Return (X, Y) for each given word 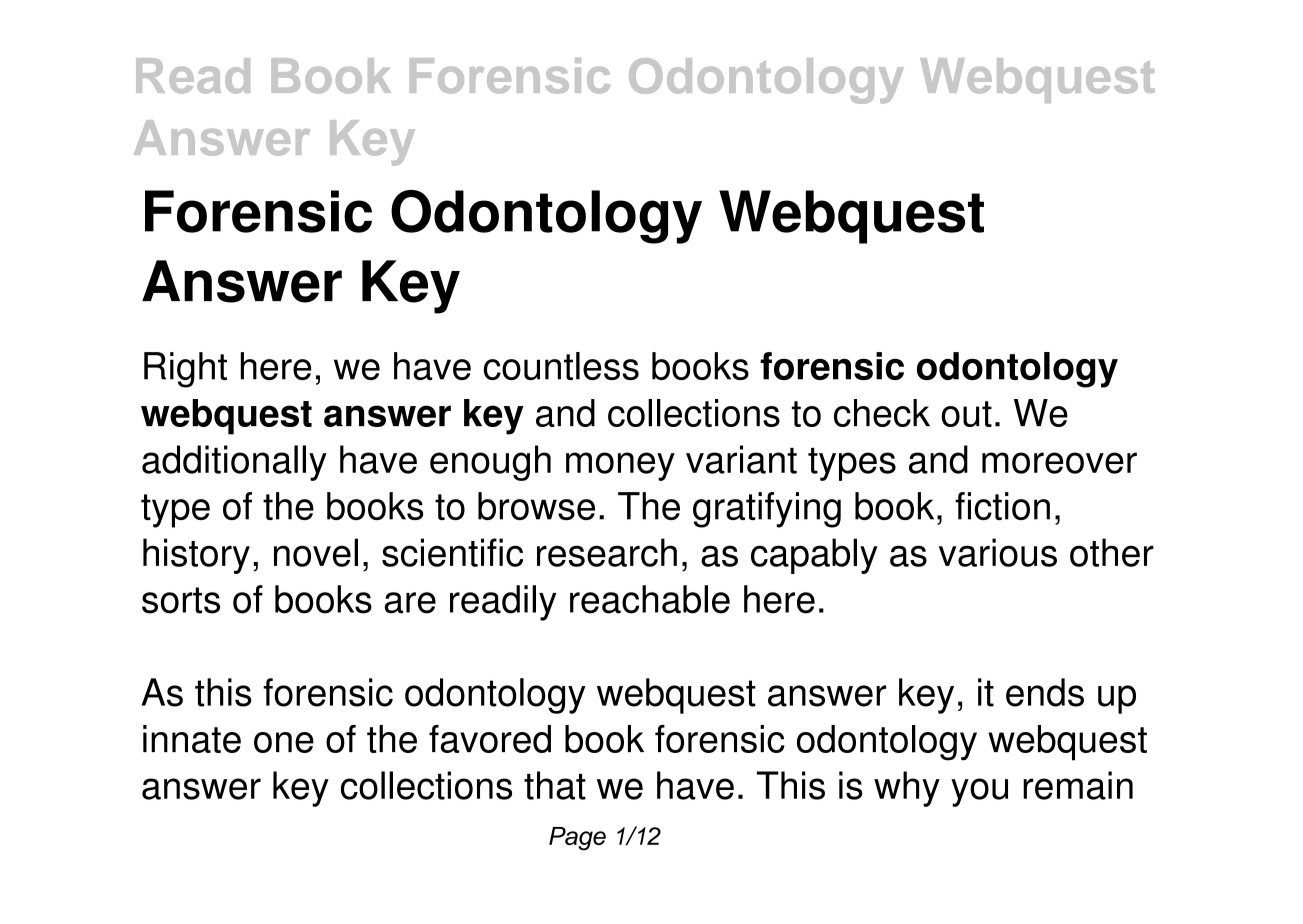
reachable (650, 599)
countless (561, 366)
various (998, 552)
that (555, 785)
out (966, 414)
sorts (181, 600)
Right (185, 370)
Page (577, 839)
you (979, 792)
